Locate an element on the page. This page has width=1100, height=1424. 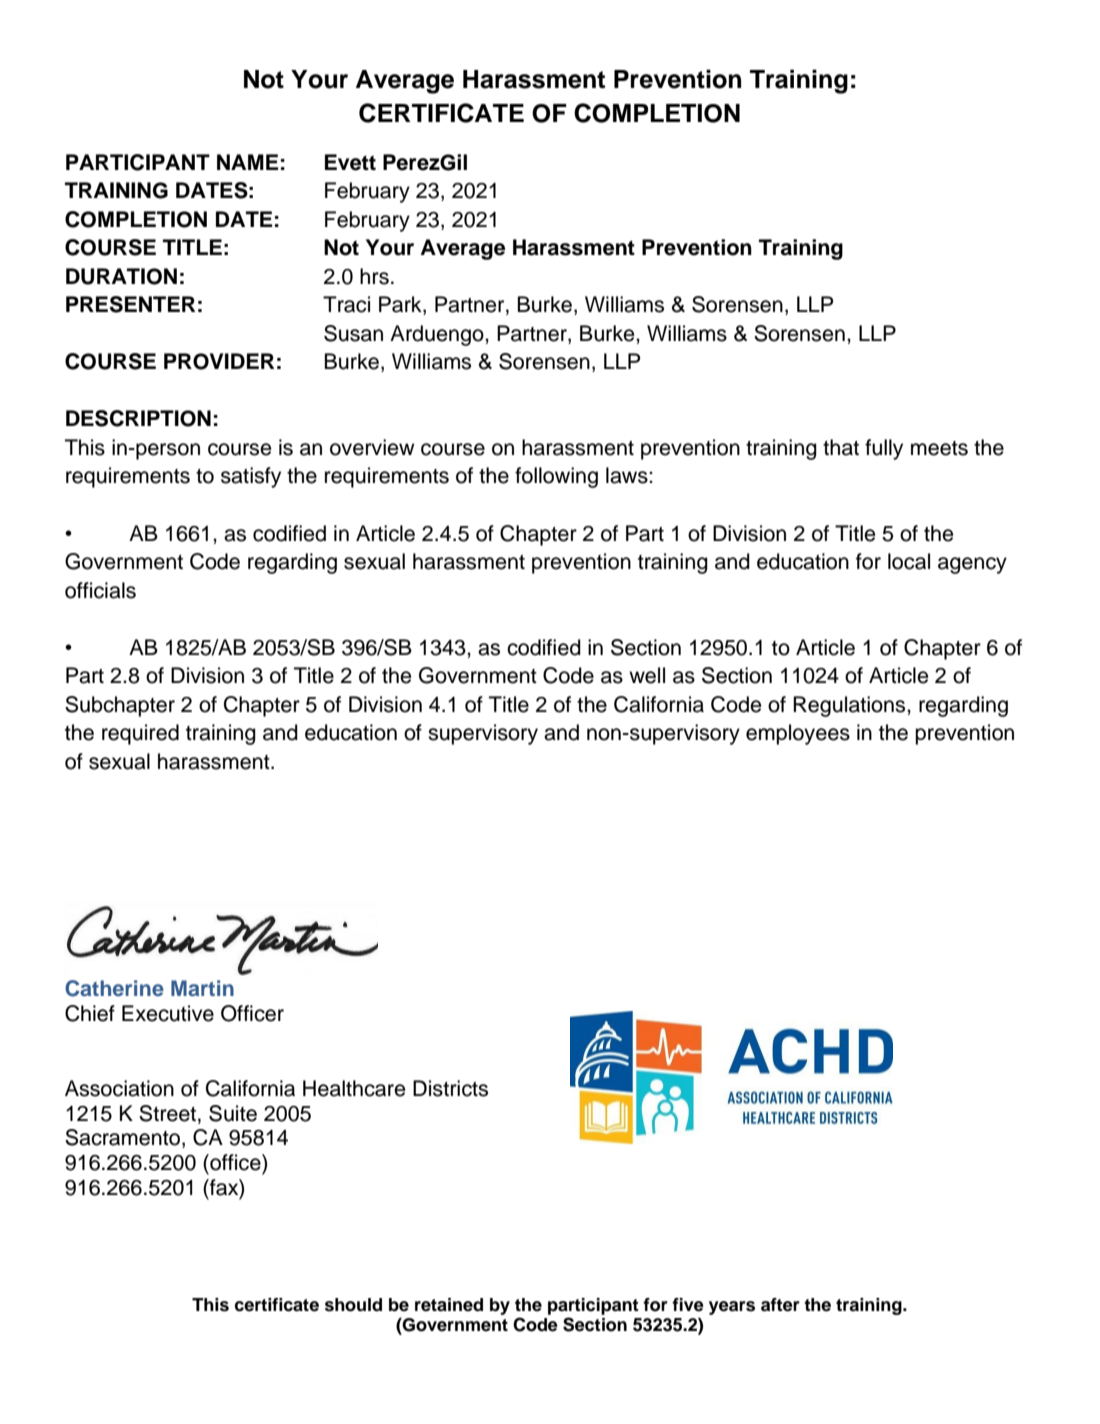
well is located at coordinates (647, 675).
